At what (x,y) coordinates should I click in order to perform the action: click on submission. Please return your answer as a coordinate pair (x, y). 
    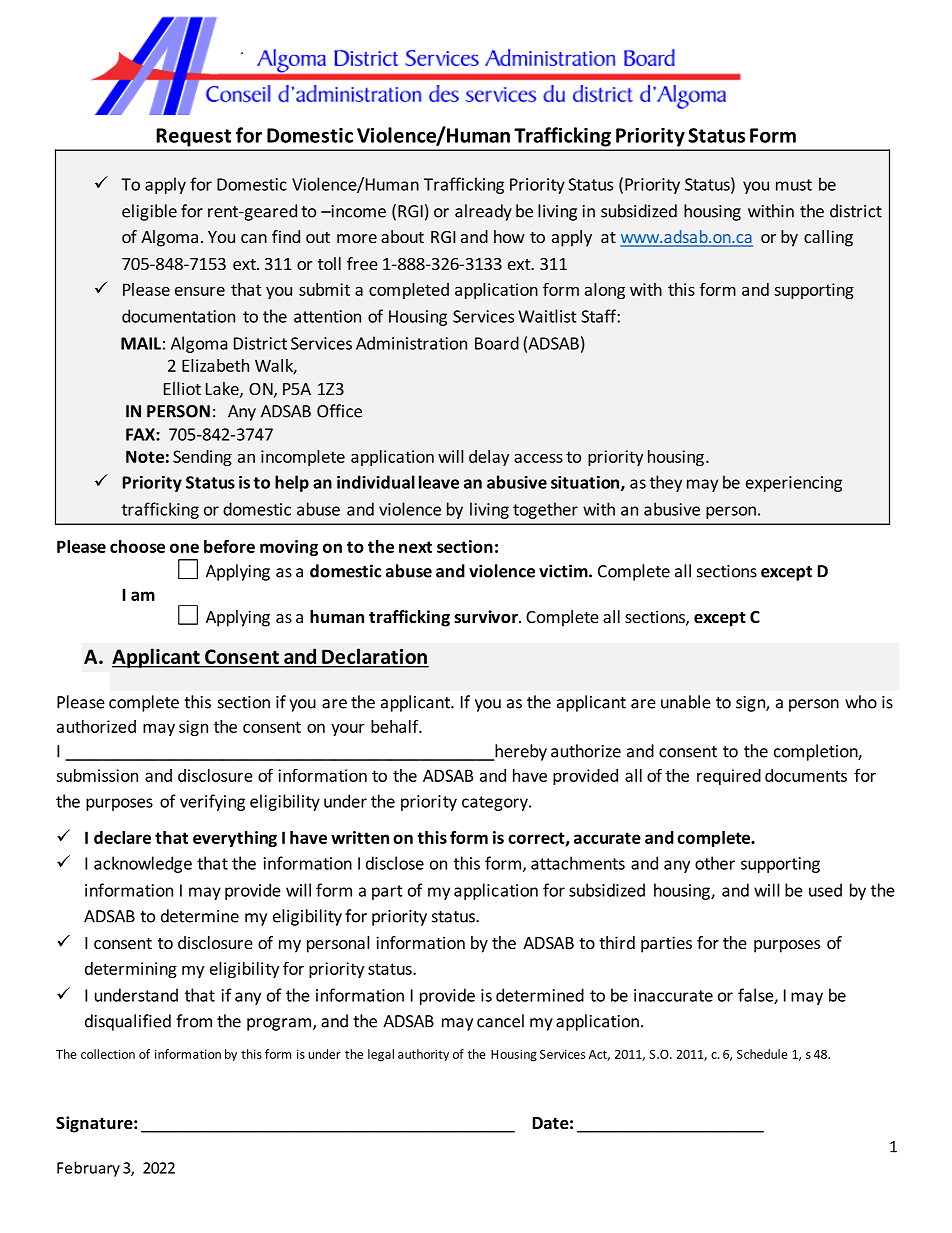
    Looking at the image, I should click on (97, 775).
